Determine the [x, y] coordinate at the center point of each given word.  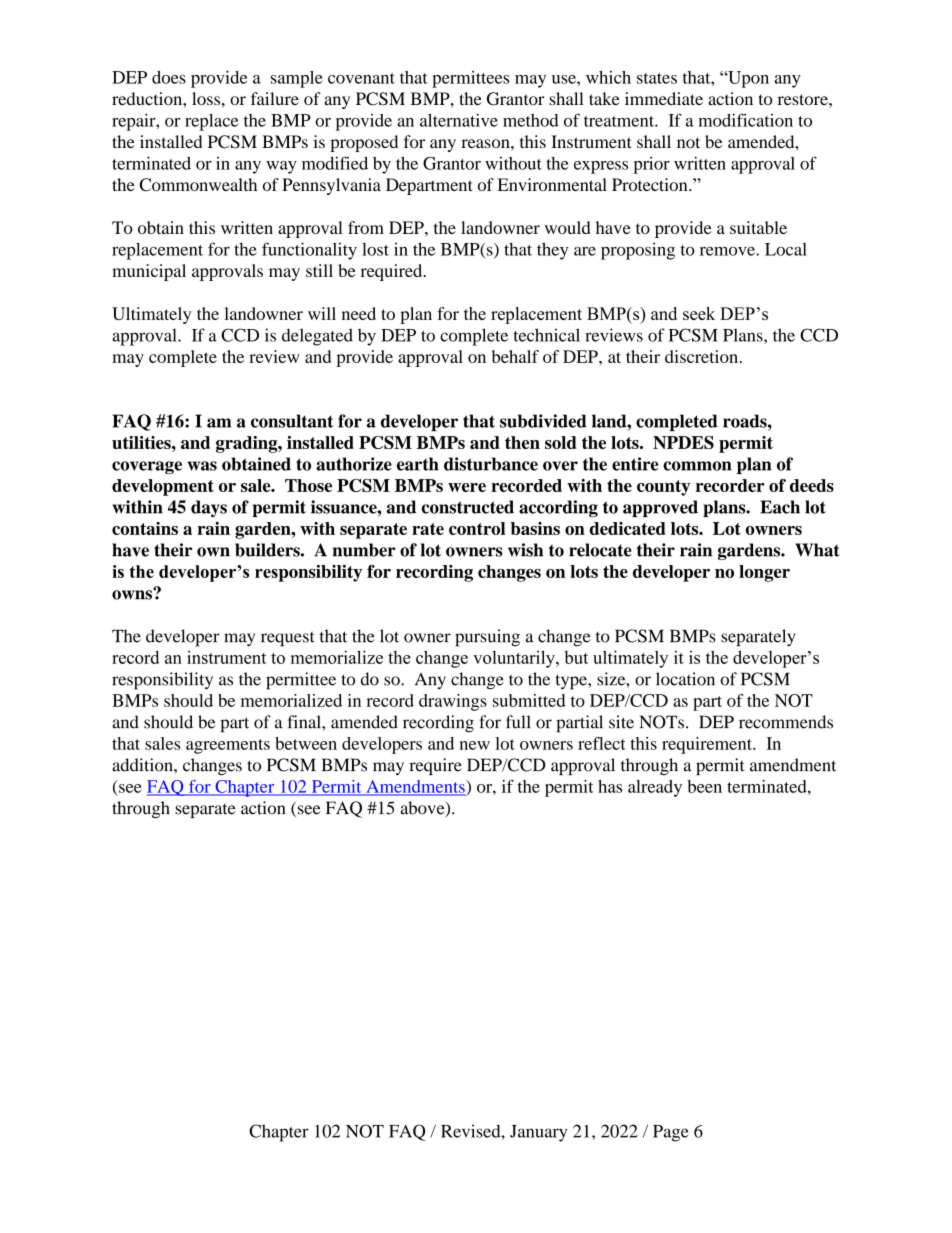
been [704, 786]
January [538, 1133]
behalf [515, 356]
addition [143, 765]
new [475, 745]
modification [745, 120]
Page [671, 1133]
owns [133, 594]
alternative [459, 120]
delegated [317, 337]
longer [764, 573]
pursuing [487, 638]
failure [275, 98]
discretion [701, 356]
